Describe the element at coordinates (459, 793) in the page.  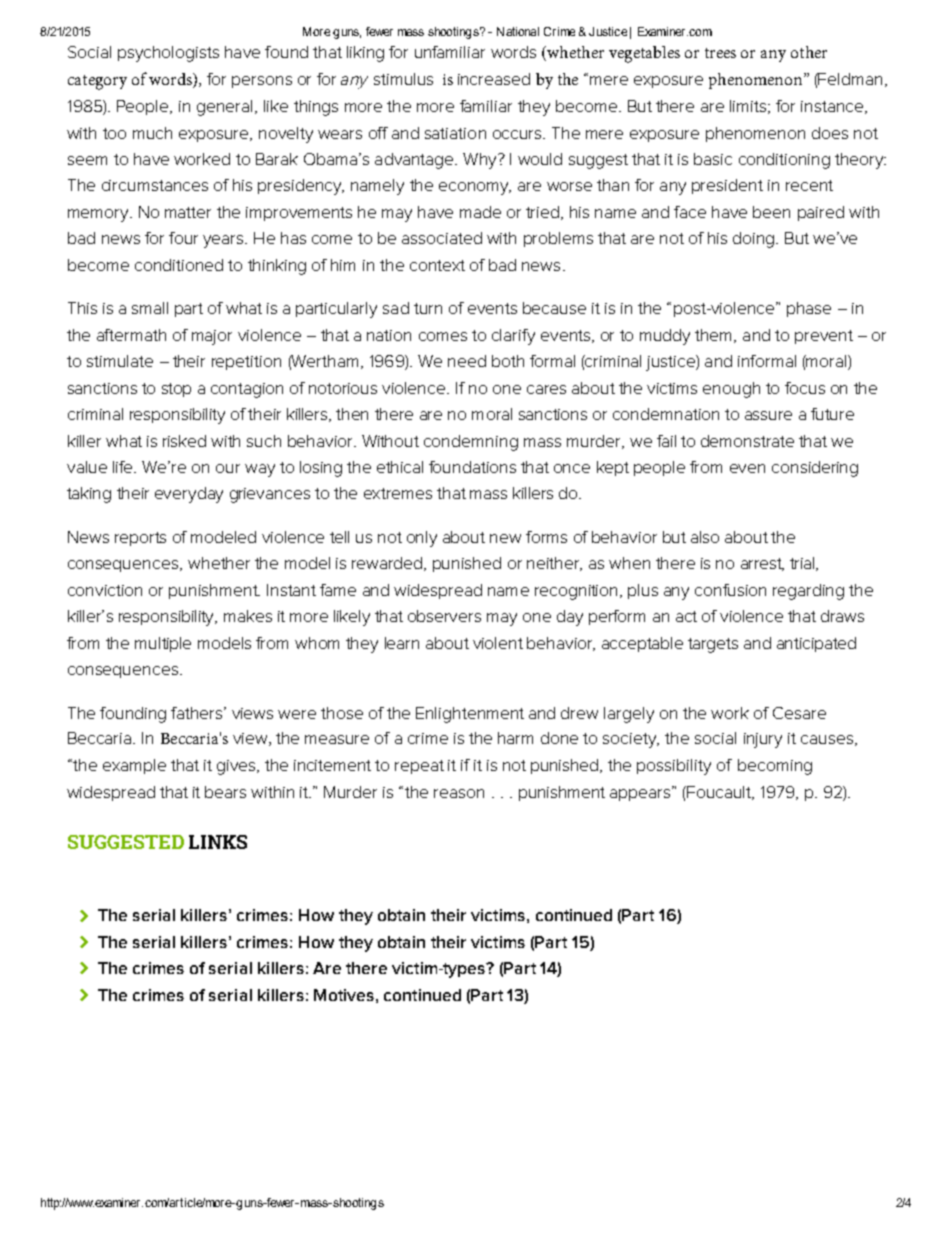
I see `reason` at that location.
